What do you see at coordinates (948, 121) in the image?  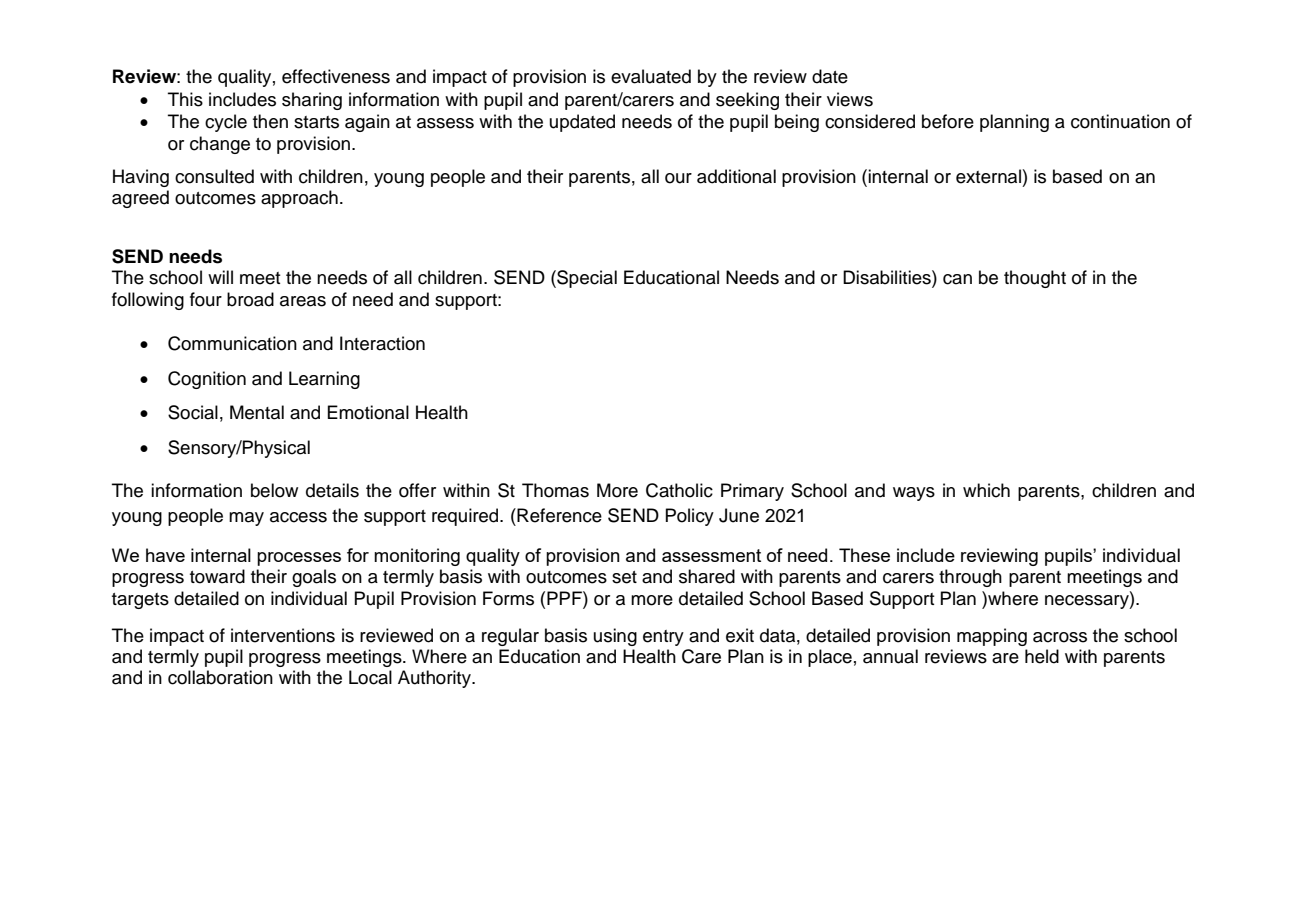 I see `before` at bounding box center [948, 121].
